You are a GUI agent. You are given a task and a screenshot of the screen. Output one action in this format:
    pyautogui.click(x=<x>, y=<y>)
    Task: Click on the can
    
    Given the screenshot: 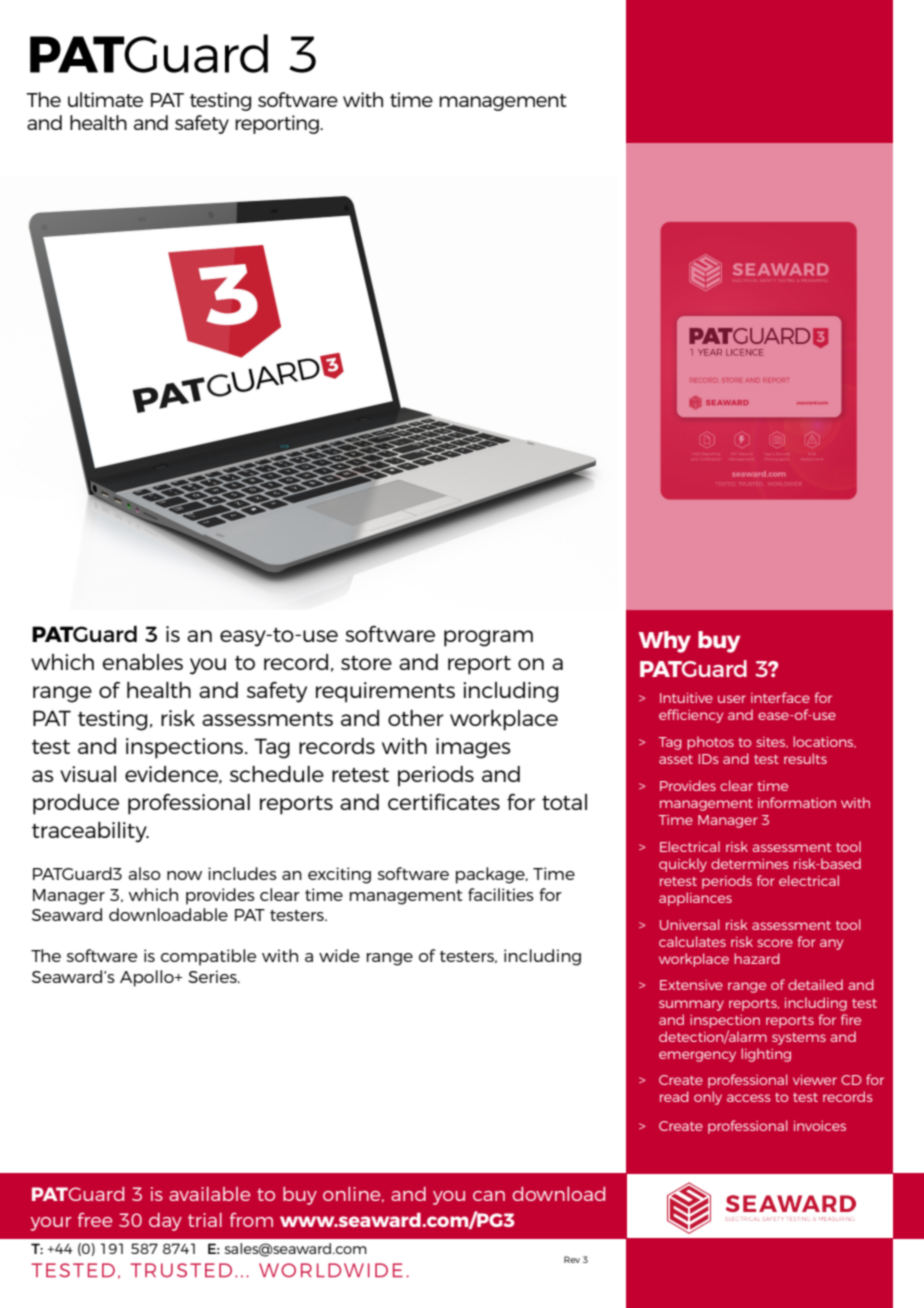 What is the action you would take?
    pyautogui.click(x=489, y=1196)
